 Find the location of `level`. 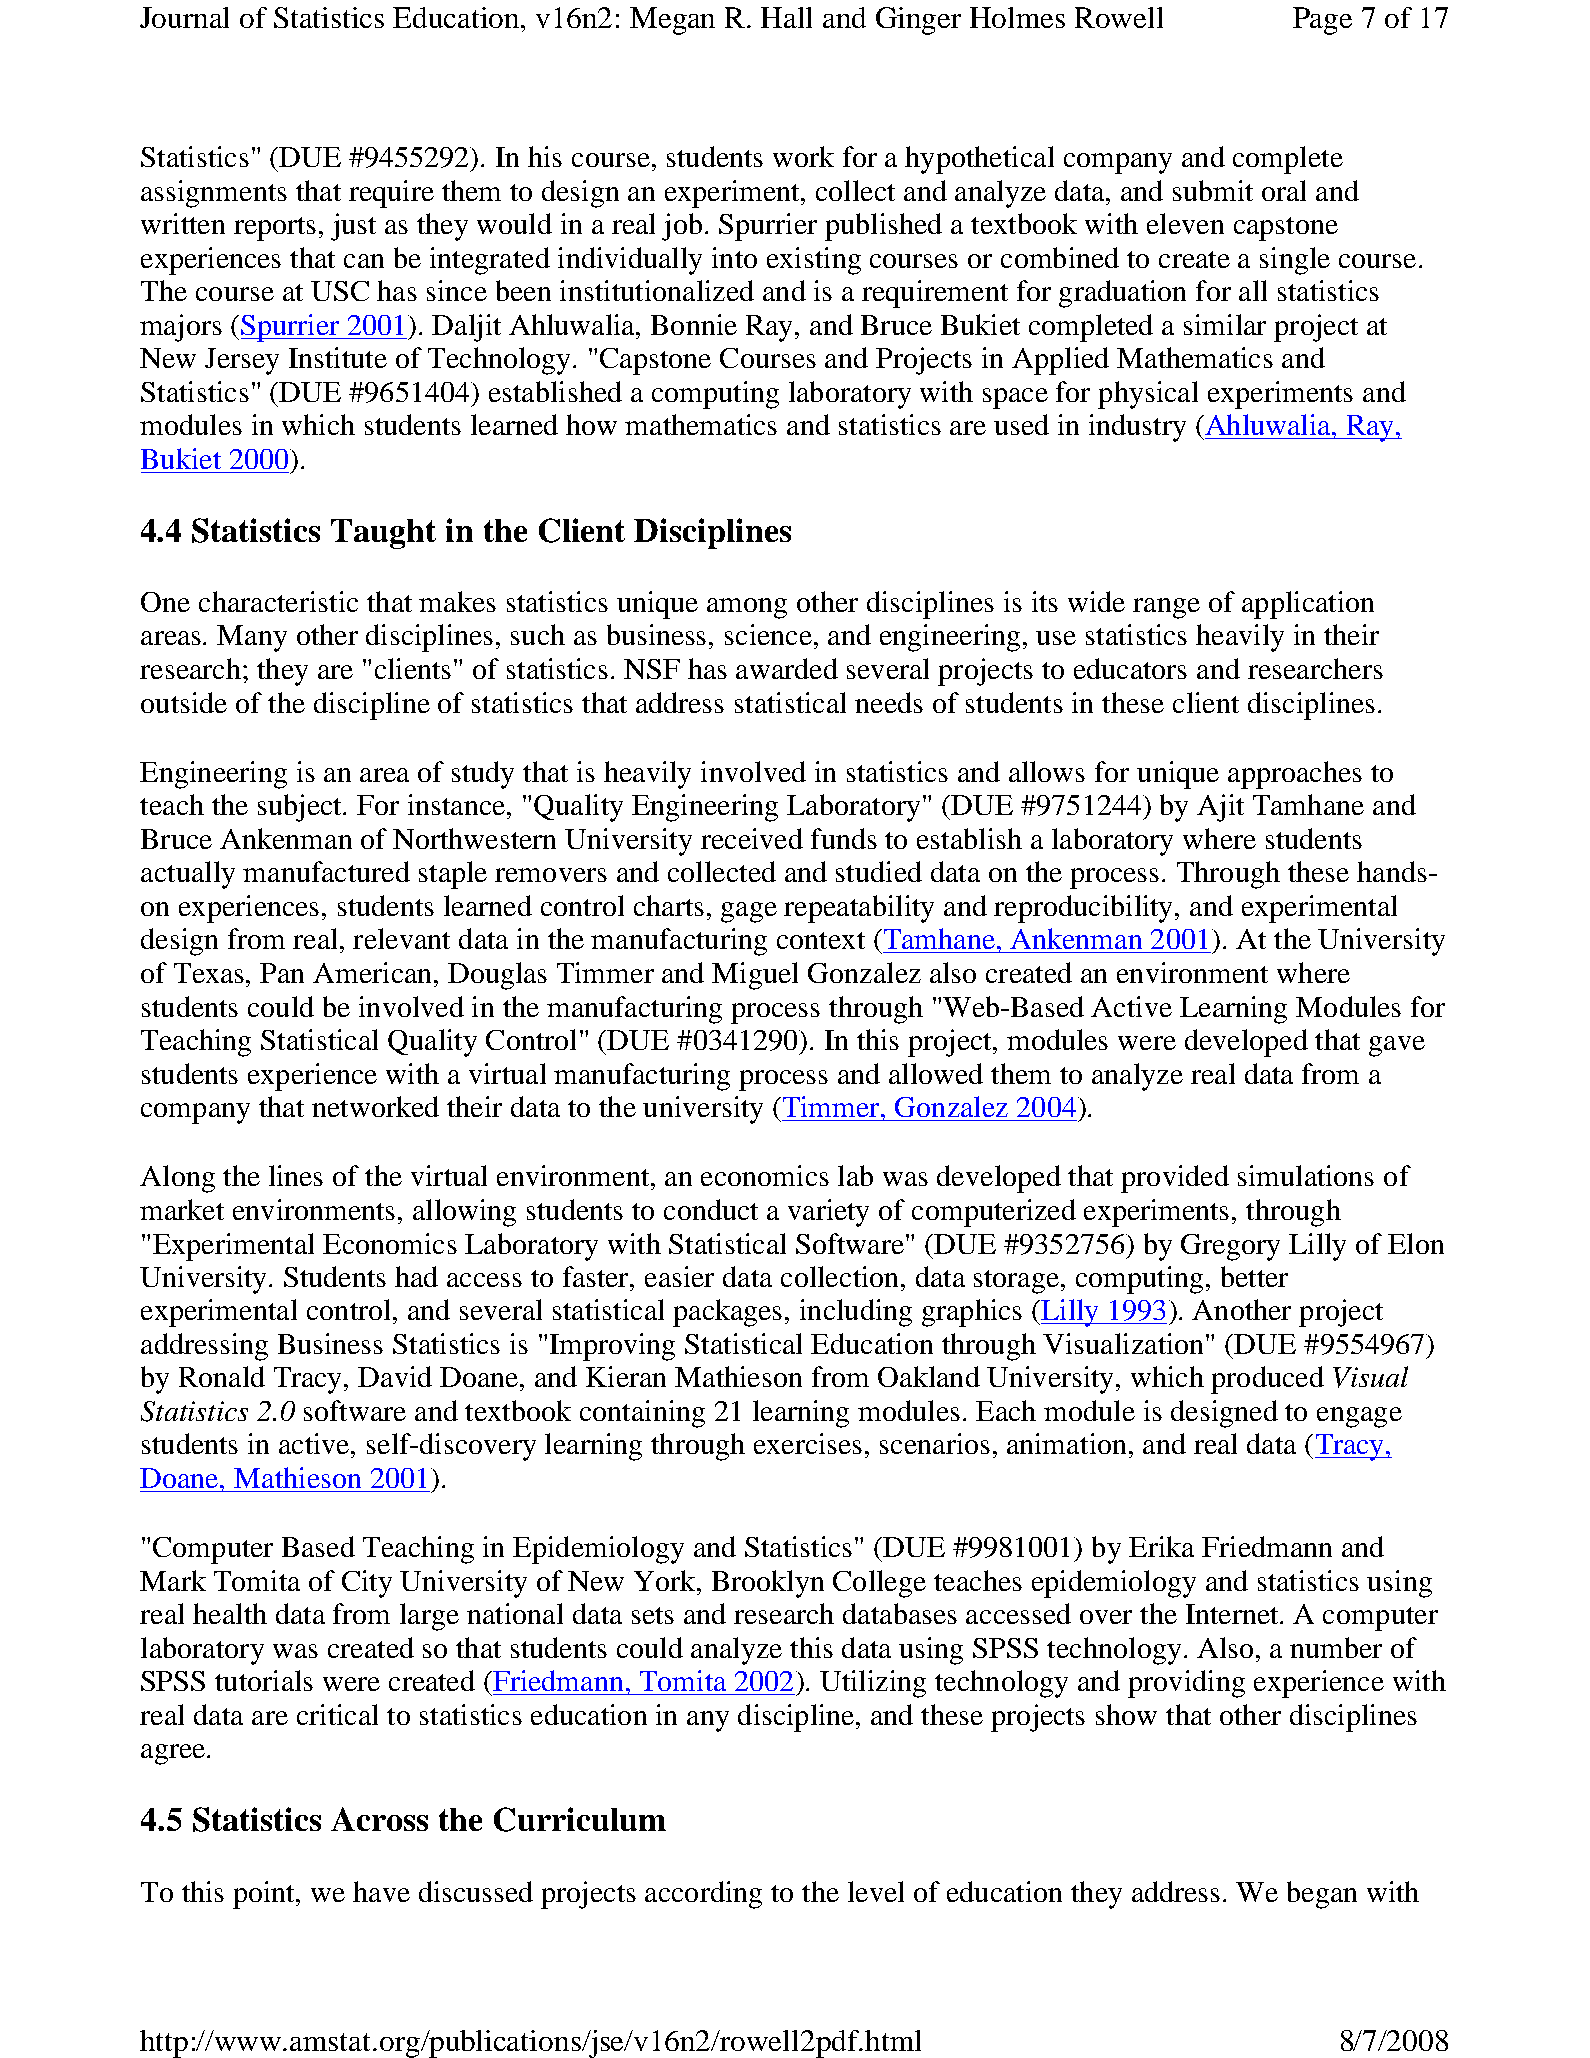

level is located at coordinates (876, 1891).
